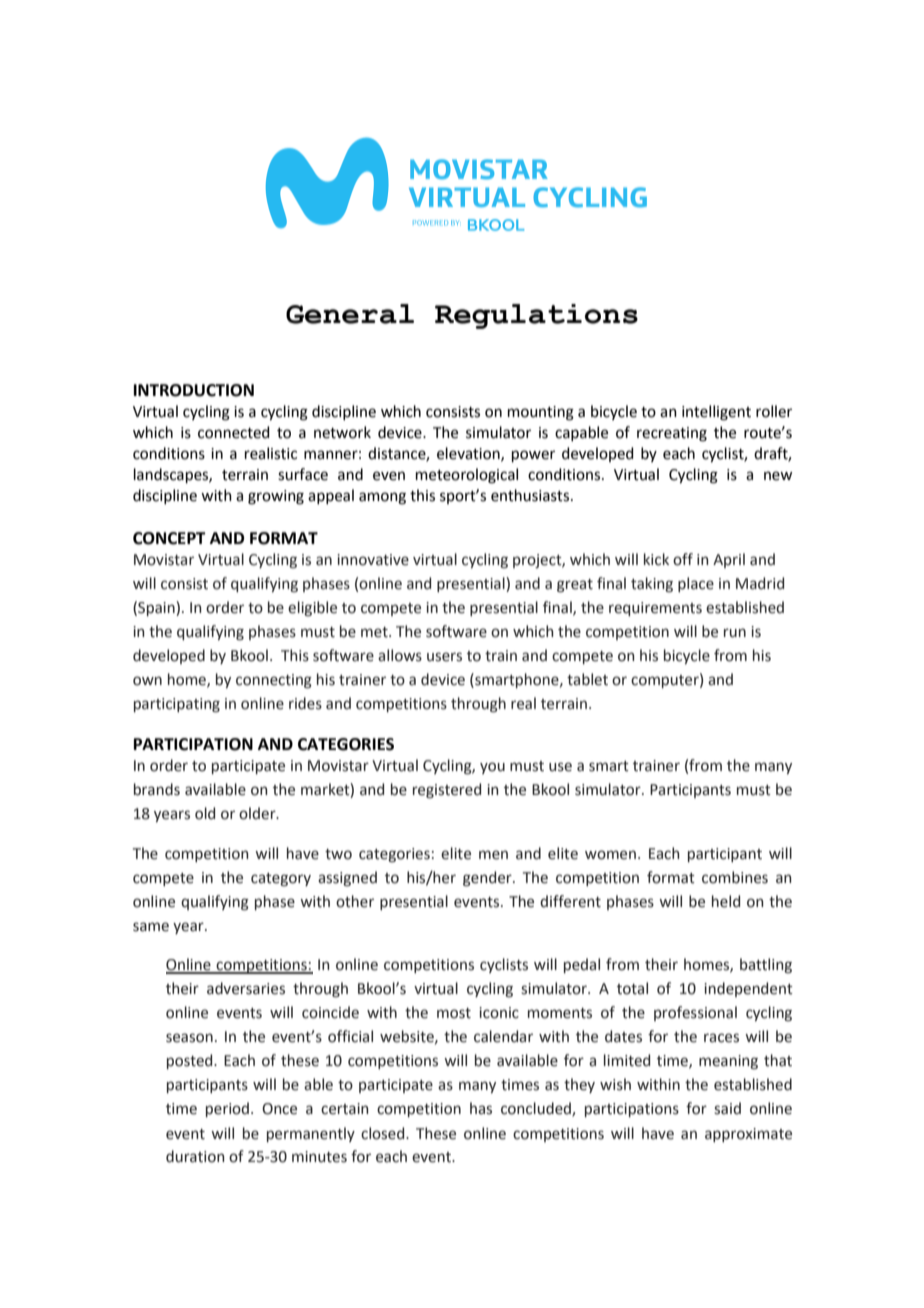 This screenshot has width=924, height=1308. Describe the element at coordinates (492, 768) in the screenshot. I see `you` at that location.
